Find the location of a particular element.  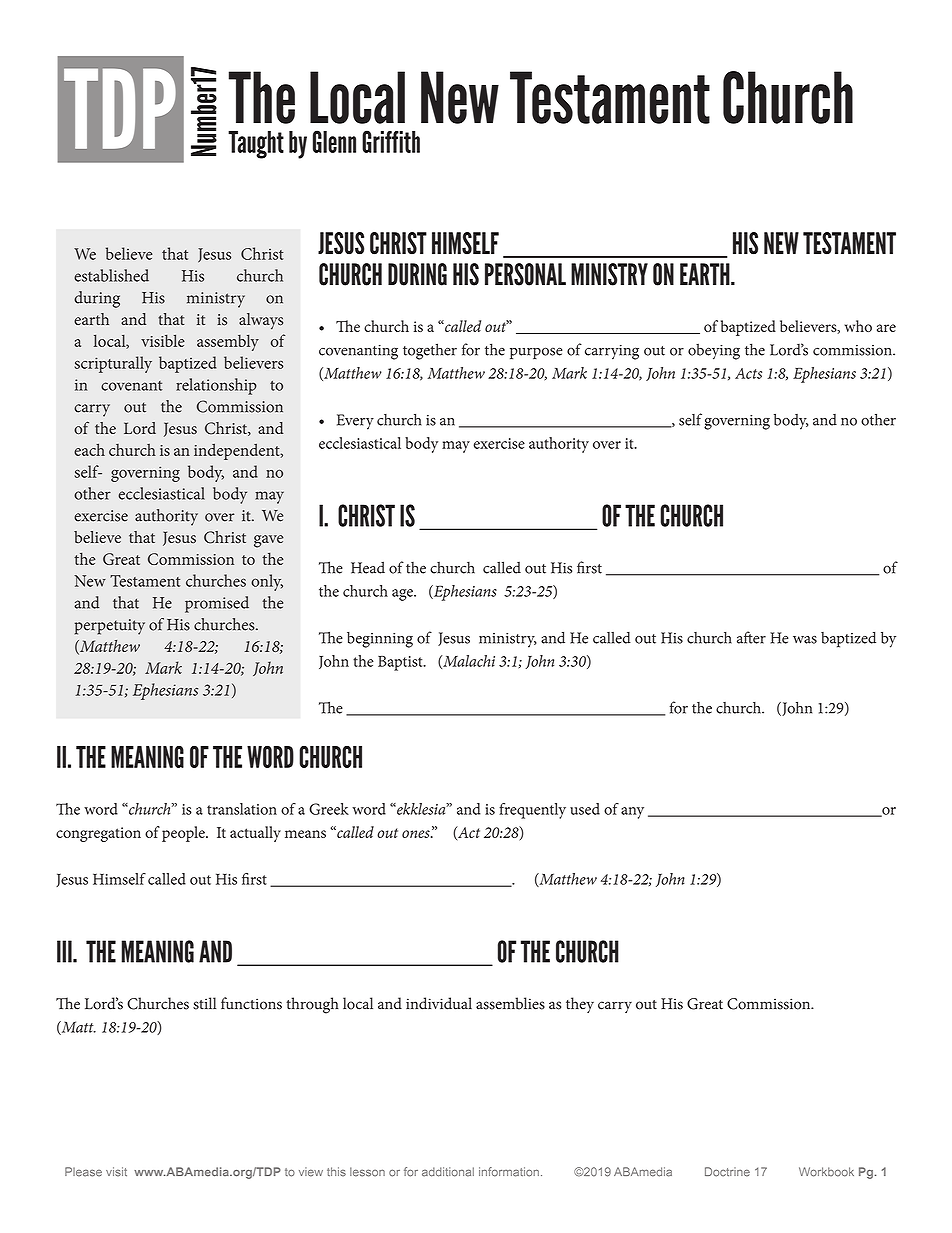

relationship is located at coordinates (216, 386).
